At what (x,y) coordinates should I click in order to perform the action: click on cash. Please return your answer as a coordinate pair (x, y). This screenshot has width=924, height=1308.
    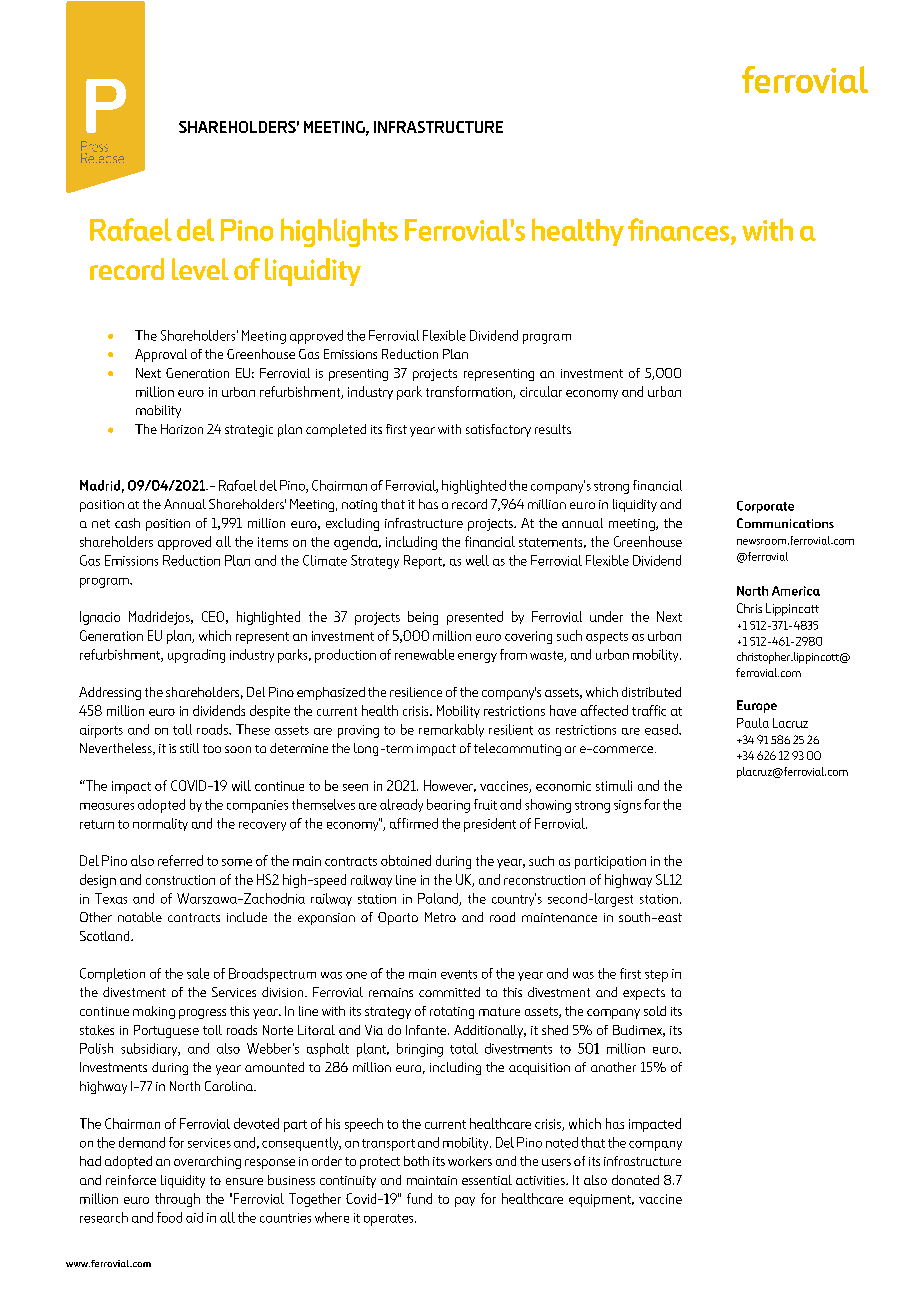
    Looking at the image, I should click on (127, 523).
